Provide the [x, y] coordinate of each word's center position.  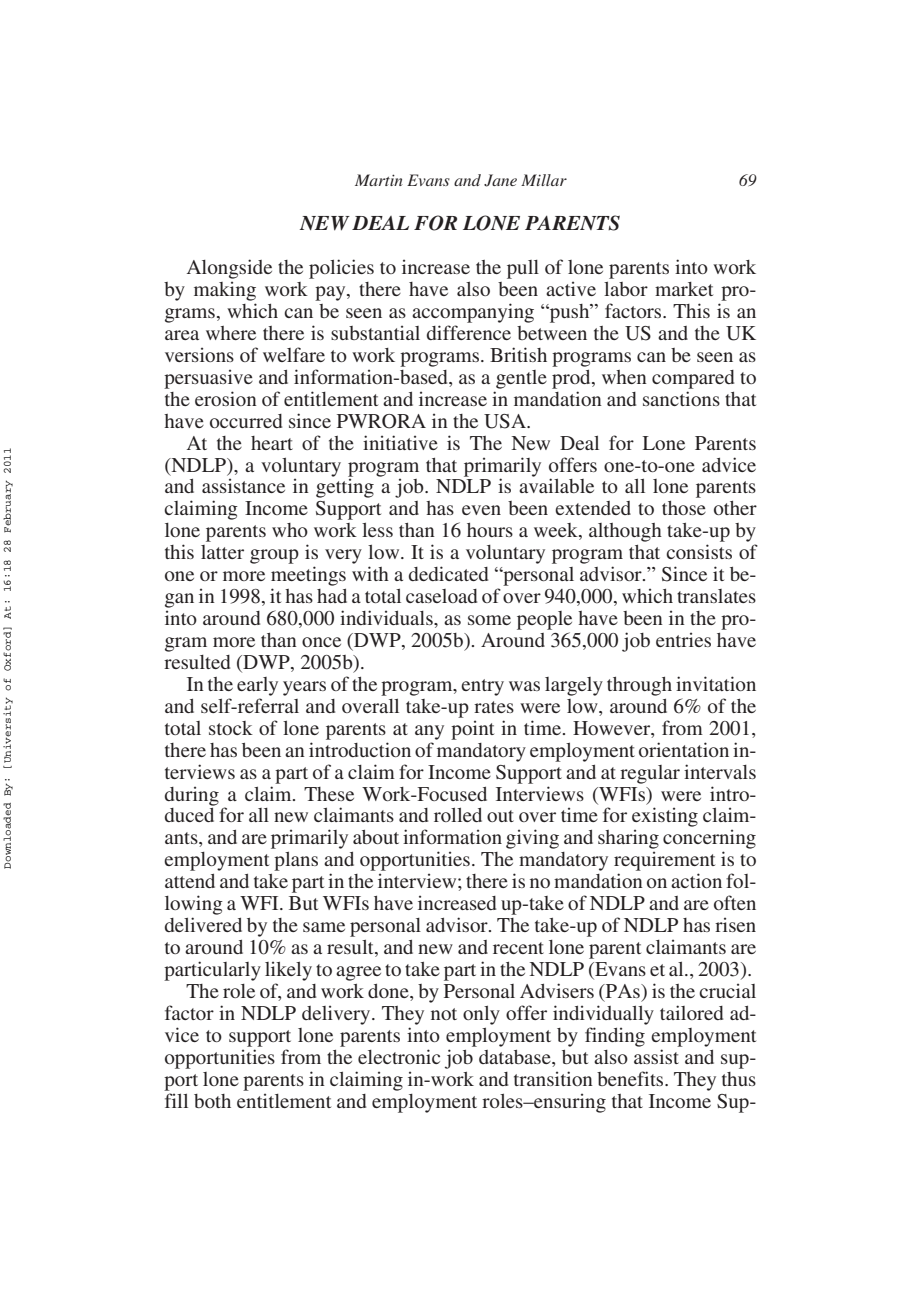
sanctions [681, 398]
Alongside [229, 269]
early [257, 686]
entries [683, 639]
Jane [500, 180]
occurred [246, 421]
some [489, 620]
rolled [458, 815]
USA [506, 421]
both [212, 1101]
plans [296, 861]
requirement [664, 861]
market [684, 289]
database [516, 1057]
